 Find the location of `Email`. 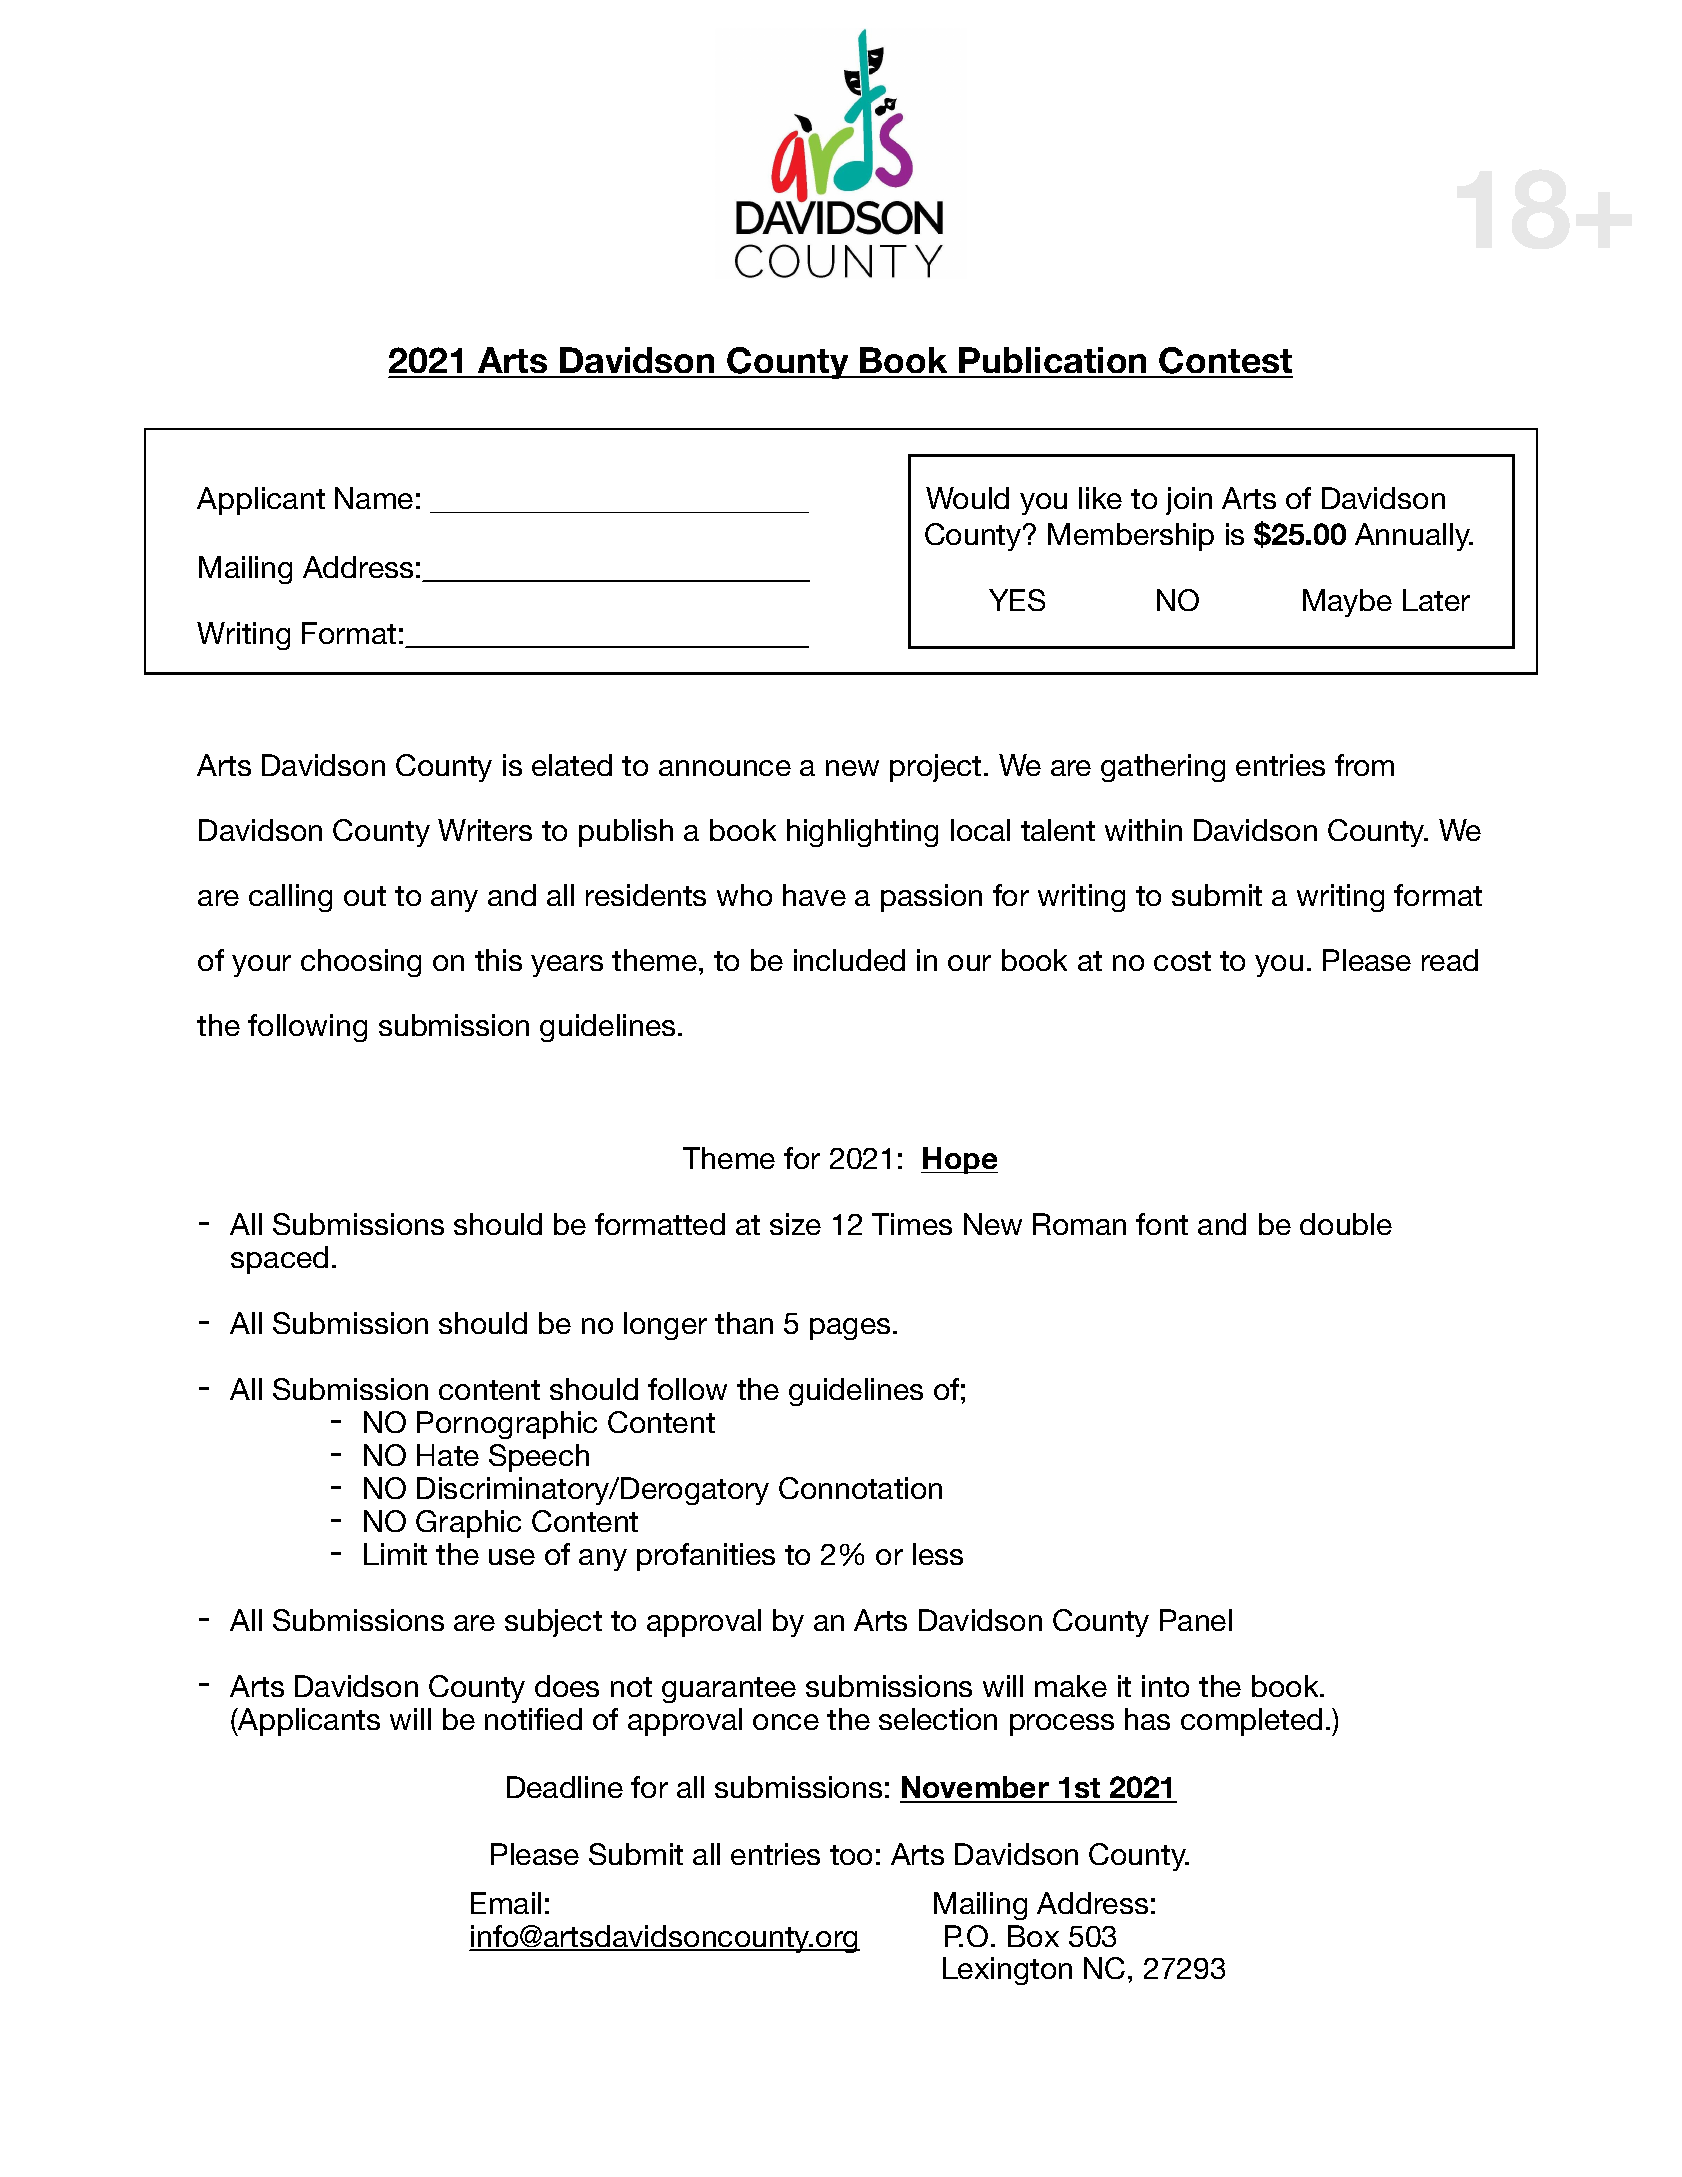

Email is located at coordinates (506, 1903).
